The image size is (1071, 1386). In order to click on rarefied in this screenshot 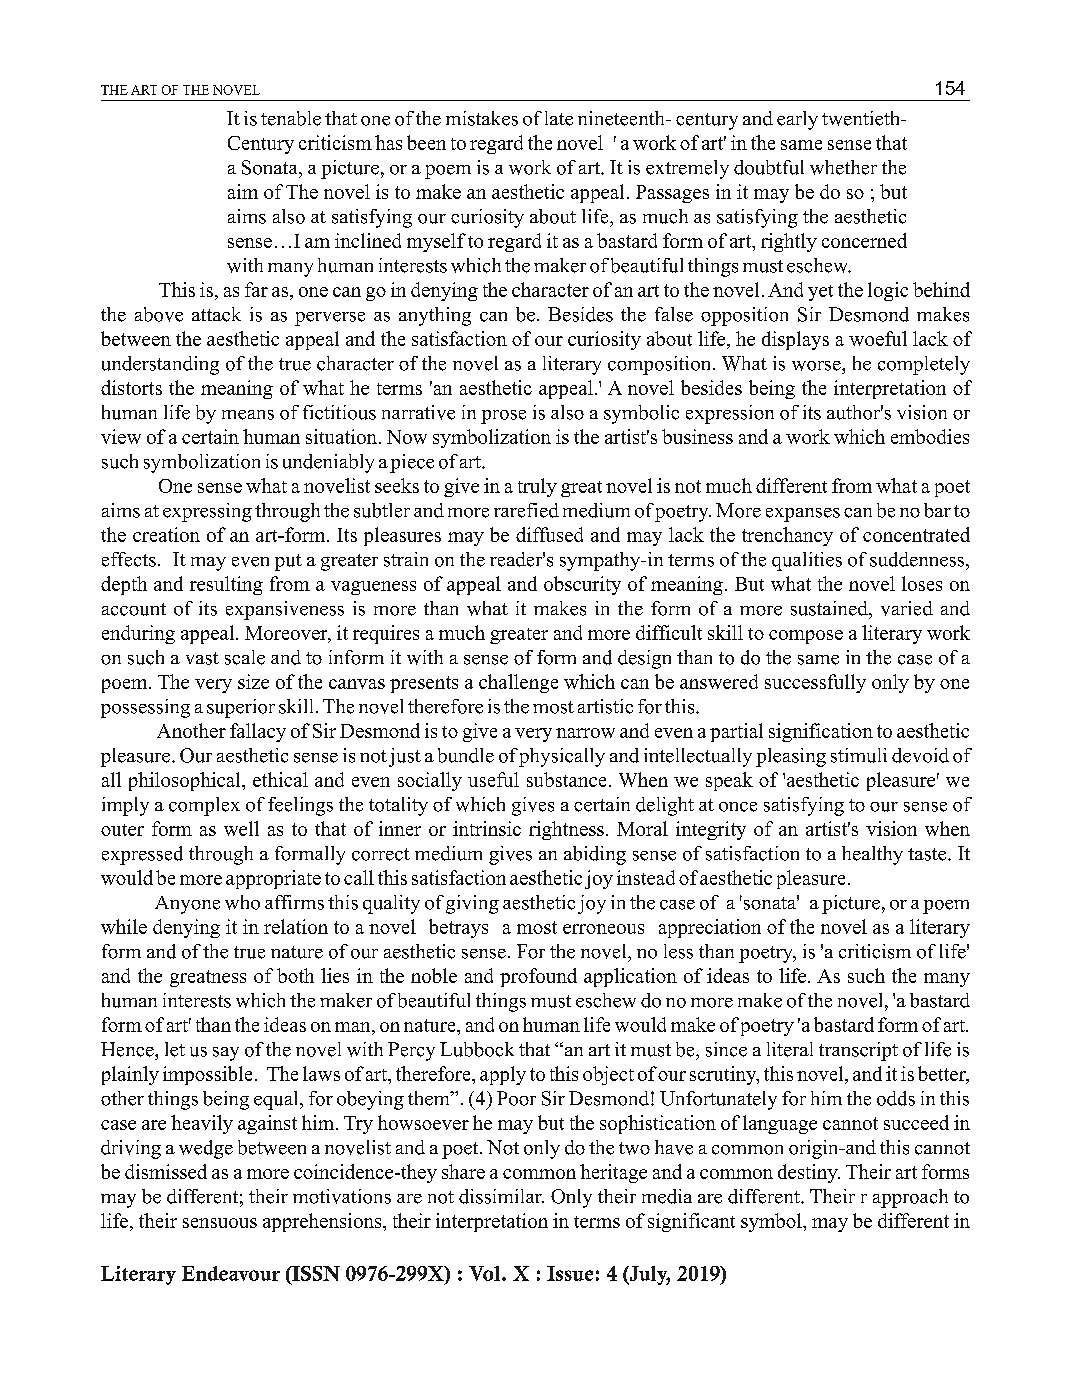, I will do `click(526, 510)`.
